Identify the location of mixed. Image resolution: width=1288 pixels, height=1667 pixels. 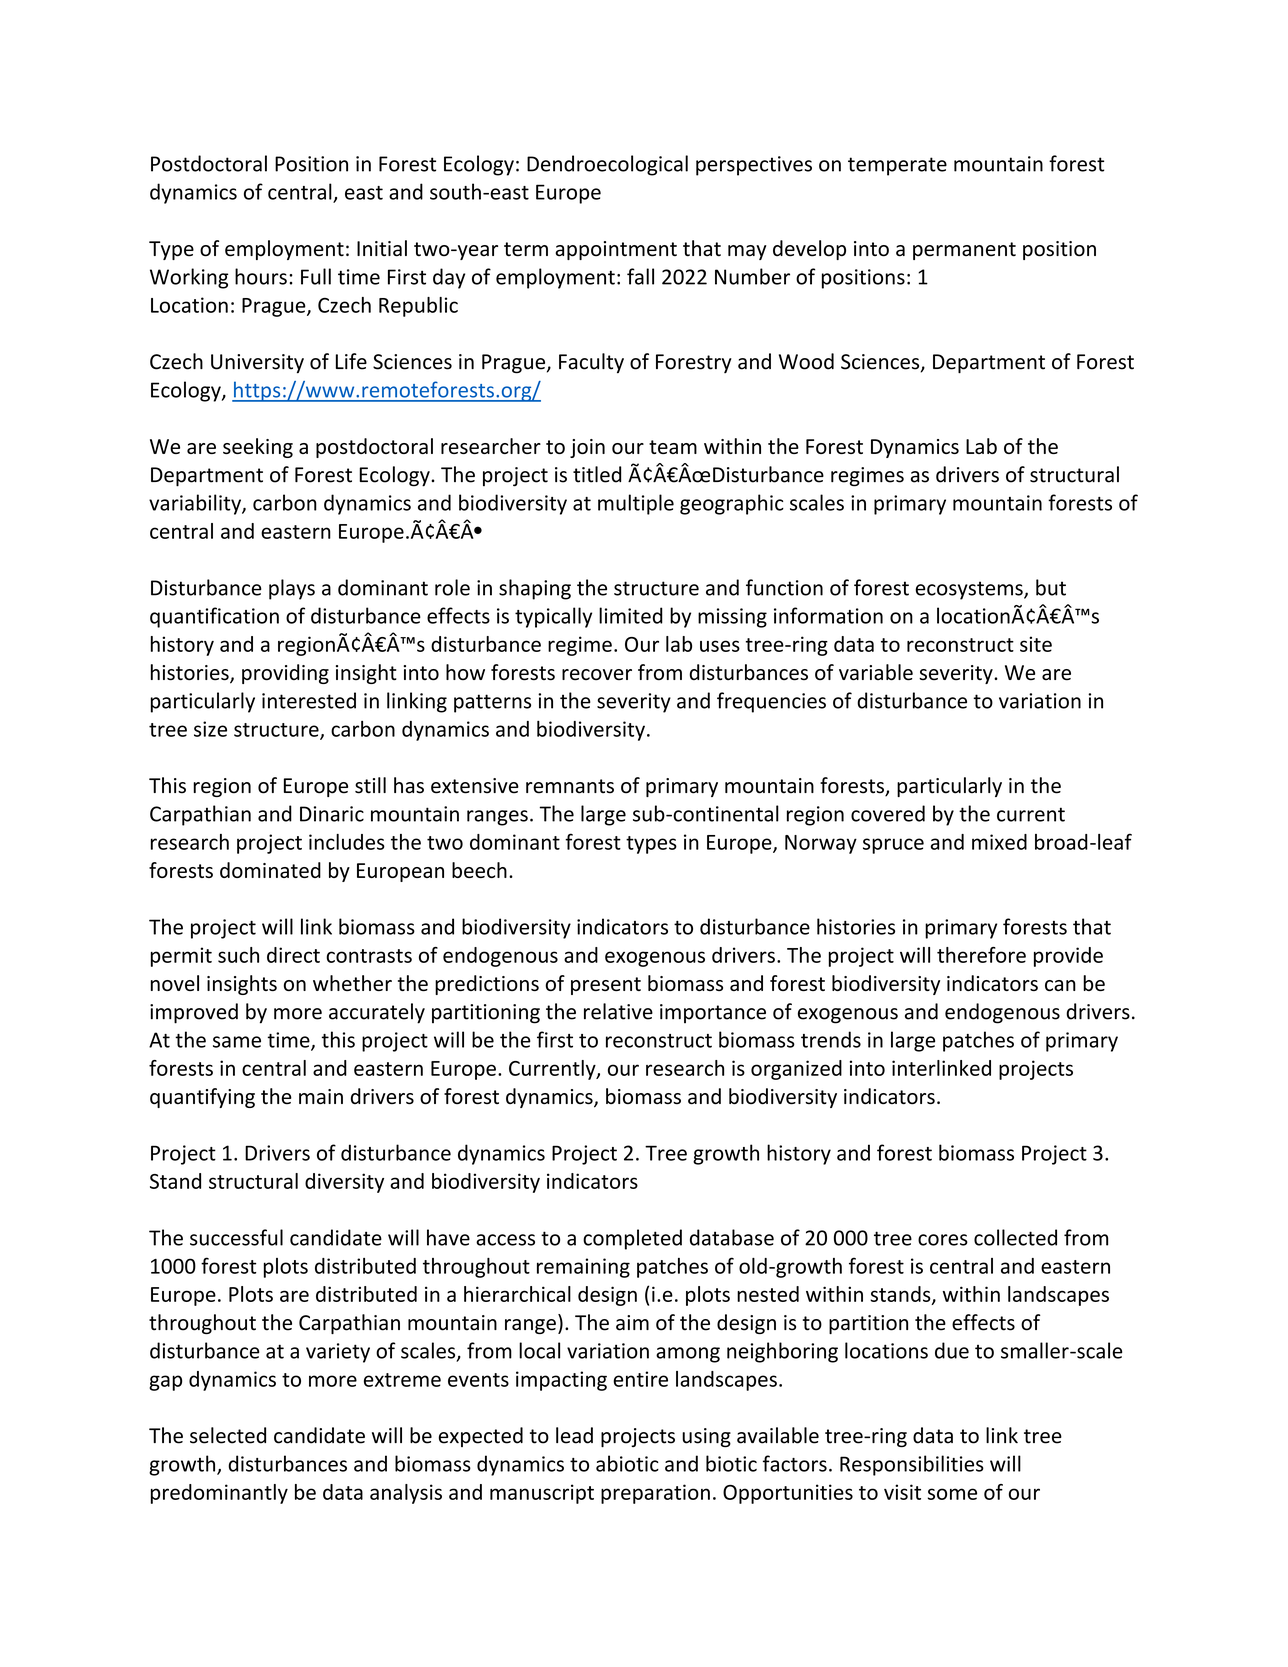
(999, 842).
